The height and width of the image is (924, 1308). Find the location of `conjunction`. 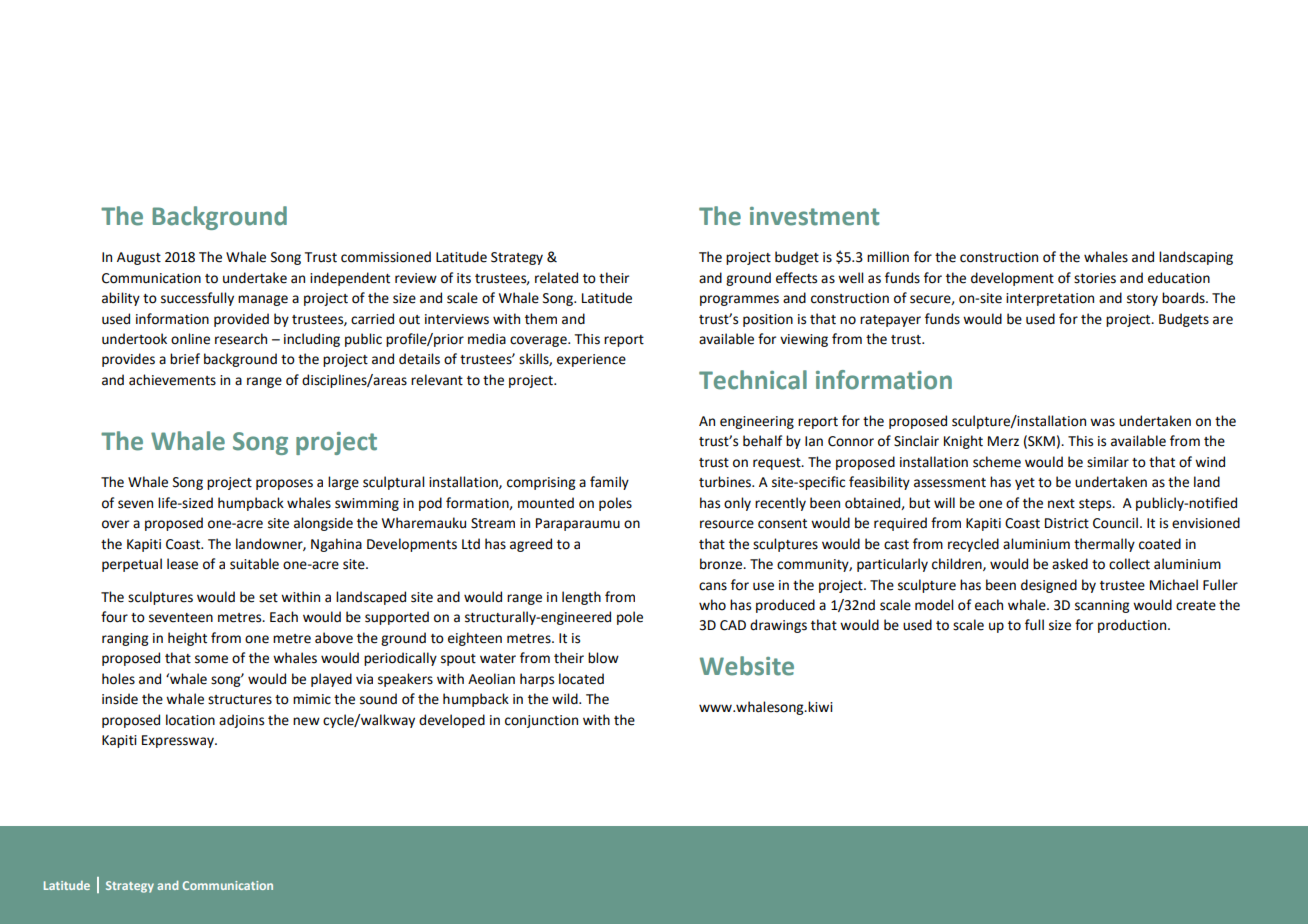

conjunction is located at coordinates (541, 721).
